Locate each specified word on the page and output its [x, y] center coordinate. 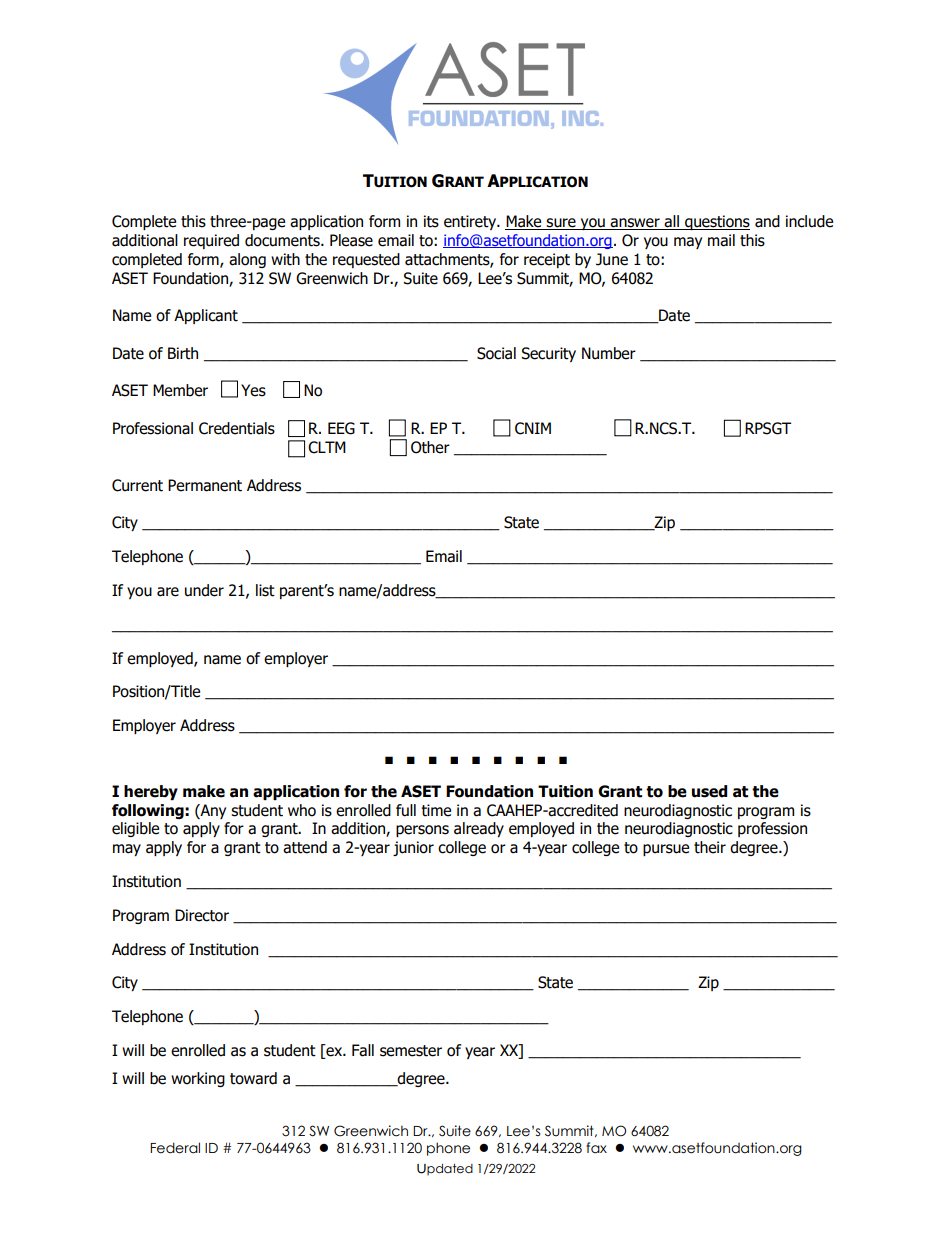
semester [411, 1051]
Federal [175, 1148]
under [204, 590]
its [431, 221]
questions [716, 222]
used [709, 791]
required [211, 241]
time [436, 810]
